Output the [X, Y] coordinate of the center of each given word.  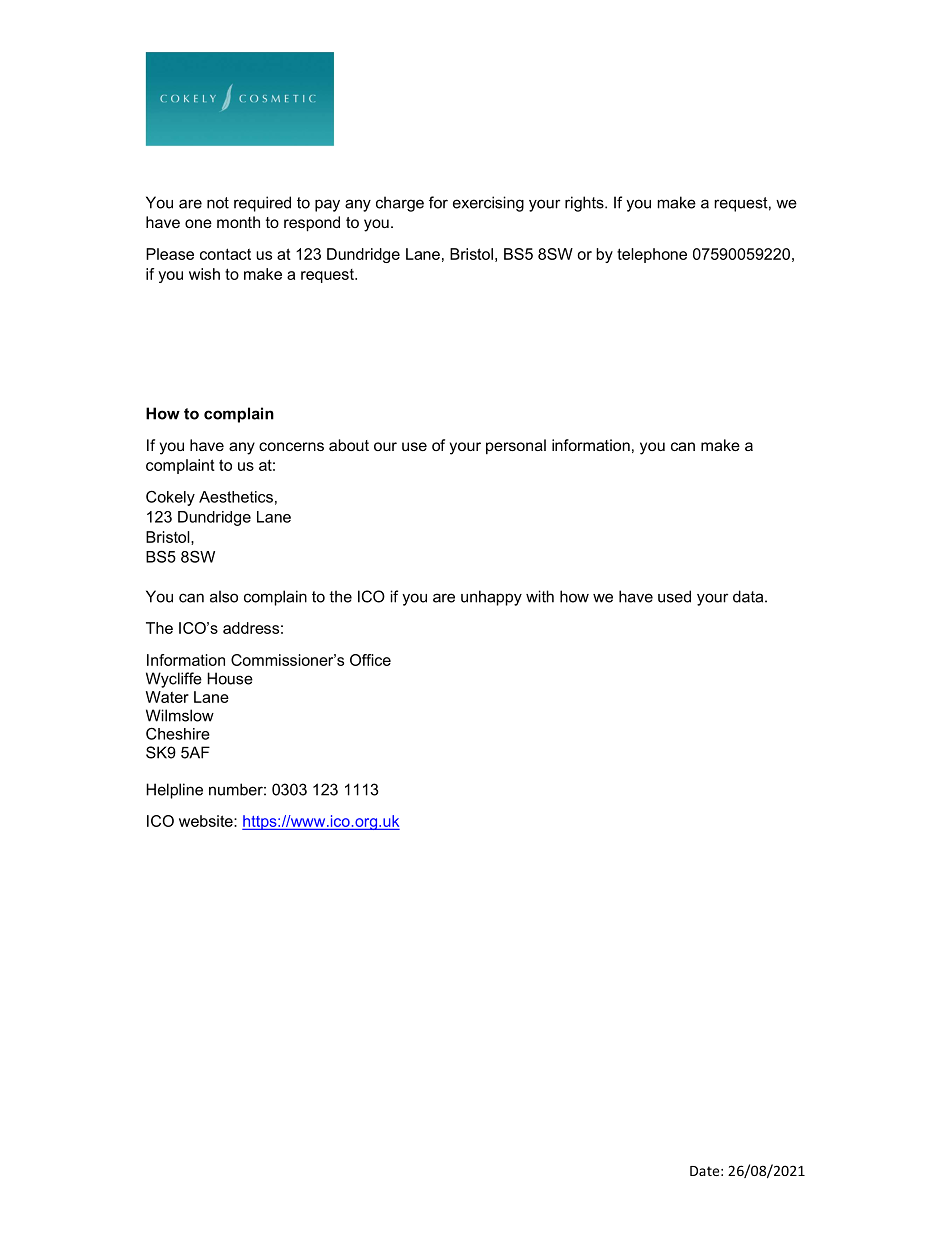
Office [370, 660]
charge [400, 204]
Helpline [174, 791]
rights [585, 204]
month [238, 222]
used [674, 596]
